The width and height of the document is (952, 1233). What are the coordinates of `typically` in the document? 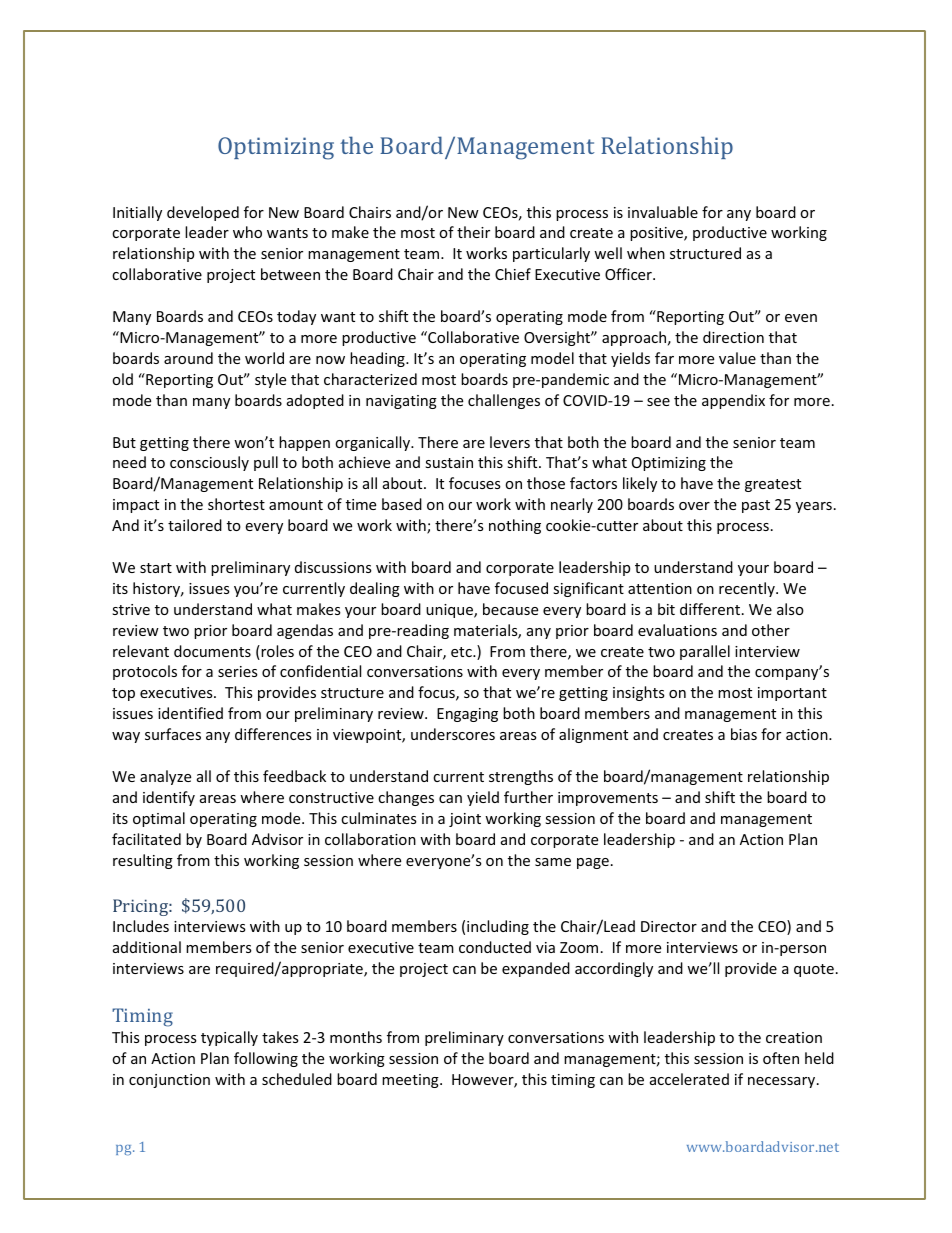 It's located at (229, 1038).
